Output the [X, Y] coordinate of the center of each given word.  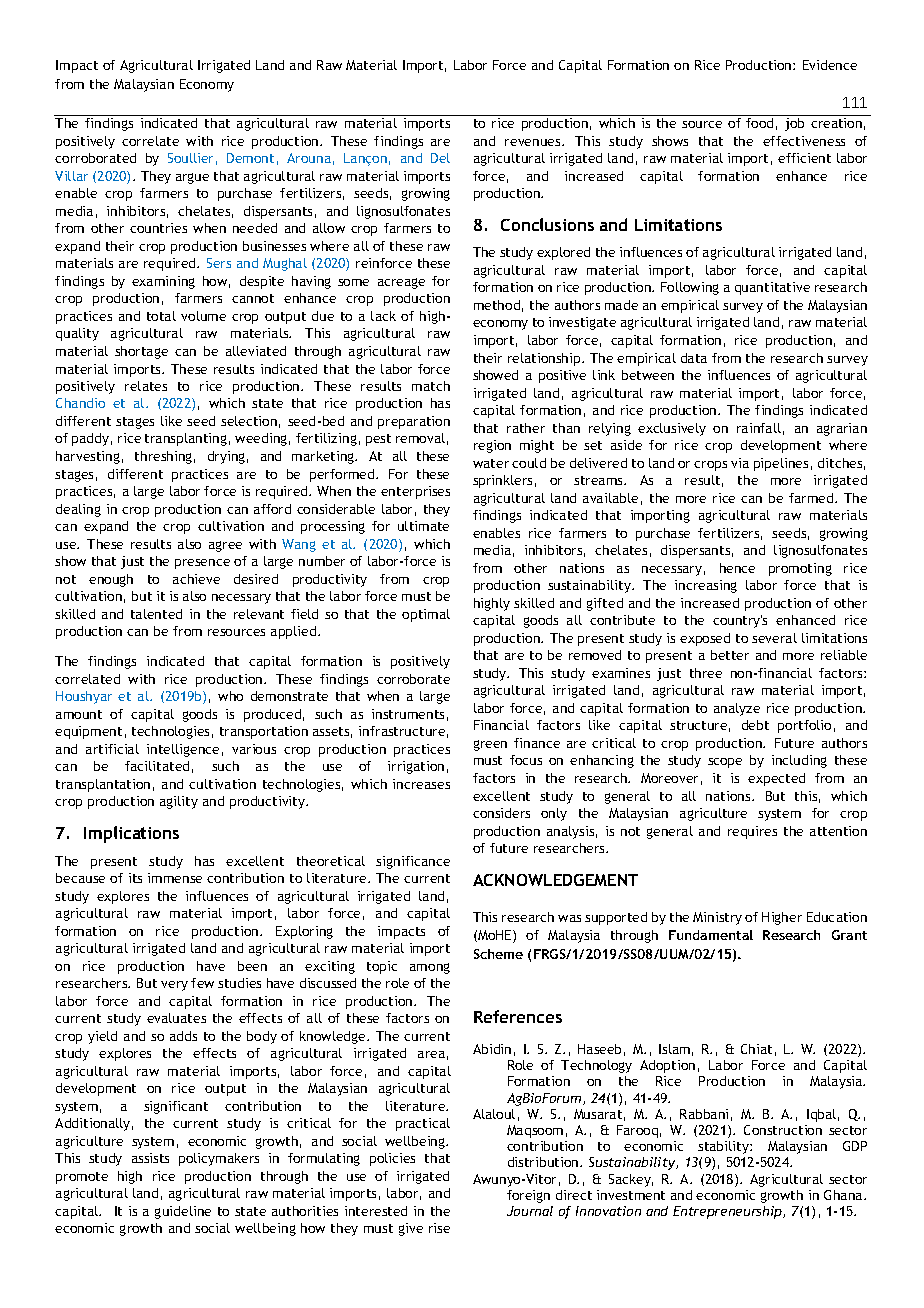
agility [179, 802]
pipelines [781, 464]
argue [192, 178]
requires [752, 832]
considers [501, 813]
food [759, 123]
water [491, 463]
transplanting [186, 439]
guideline [183, 1212]
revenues [534, 142]
